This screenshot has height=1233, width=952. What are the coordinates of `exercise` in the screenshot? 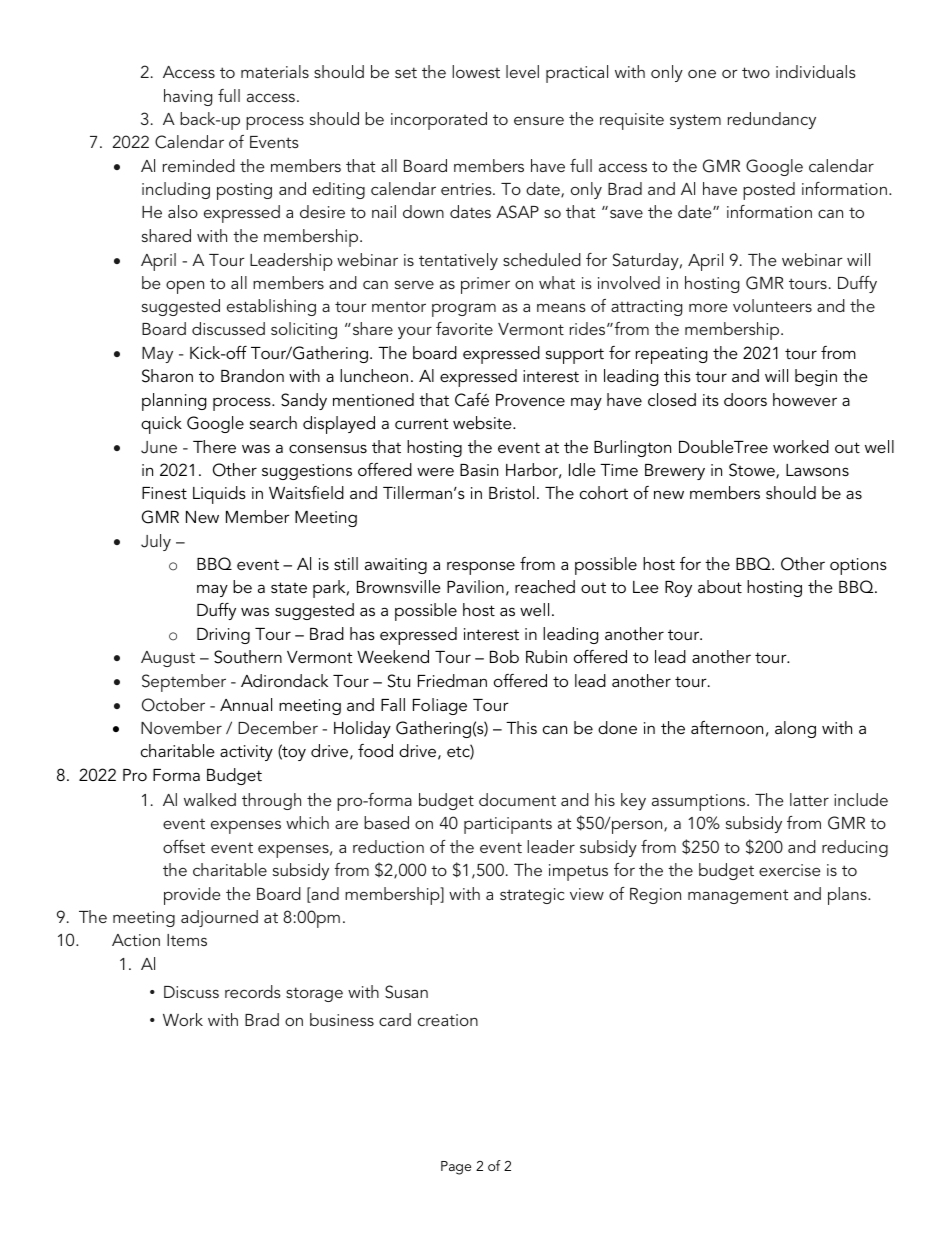 It's located at (789, 870).
